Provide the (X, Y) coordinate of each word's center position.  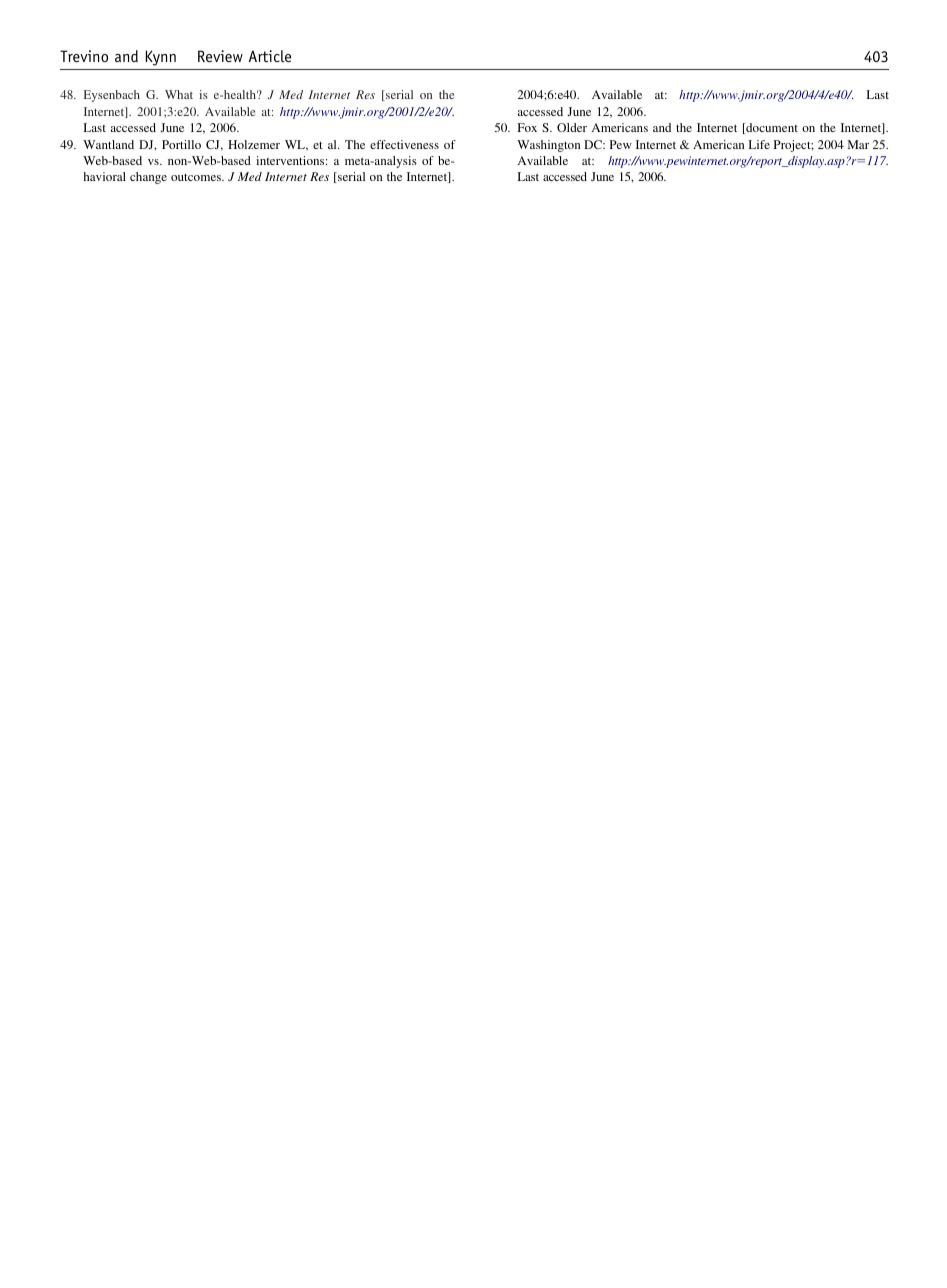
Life (759, 144)
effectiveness (404, 144)
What (179, 94)
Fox (527, 127)
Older (572, 127)
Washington (548, 146)
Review (220, 56)
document (771, 128)
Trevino (84, 56)
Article (270, 56)
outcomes (197, 177)
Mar (858, 144)
